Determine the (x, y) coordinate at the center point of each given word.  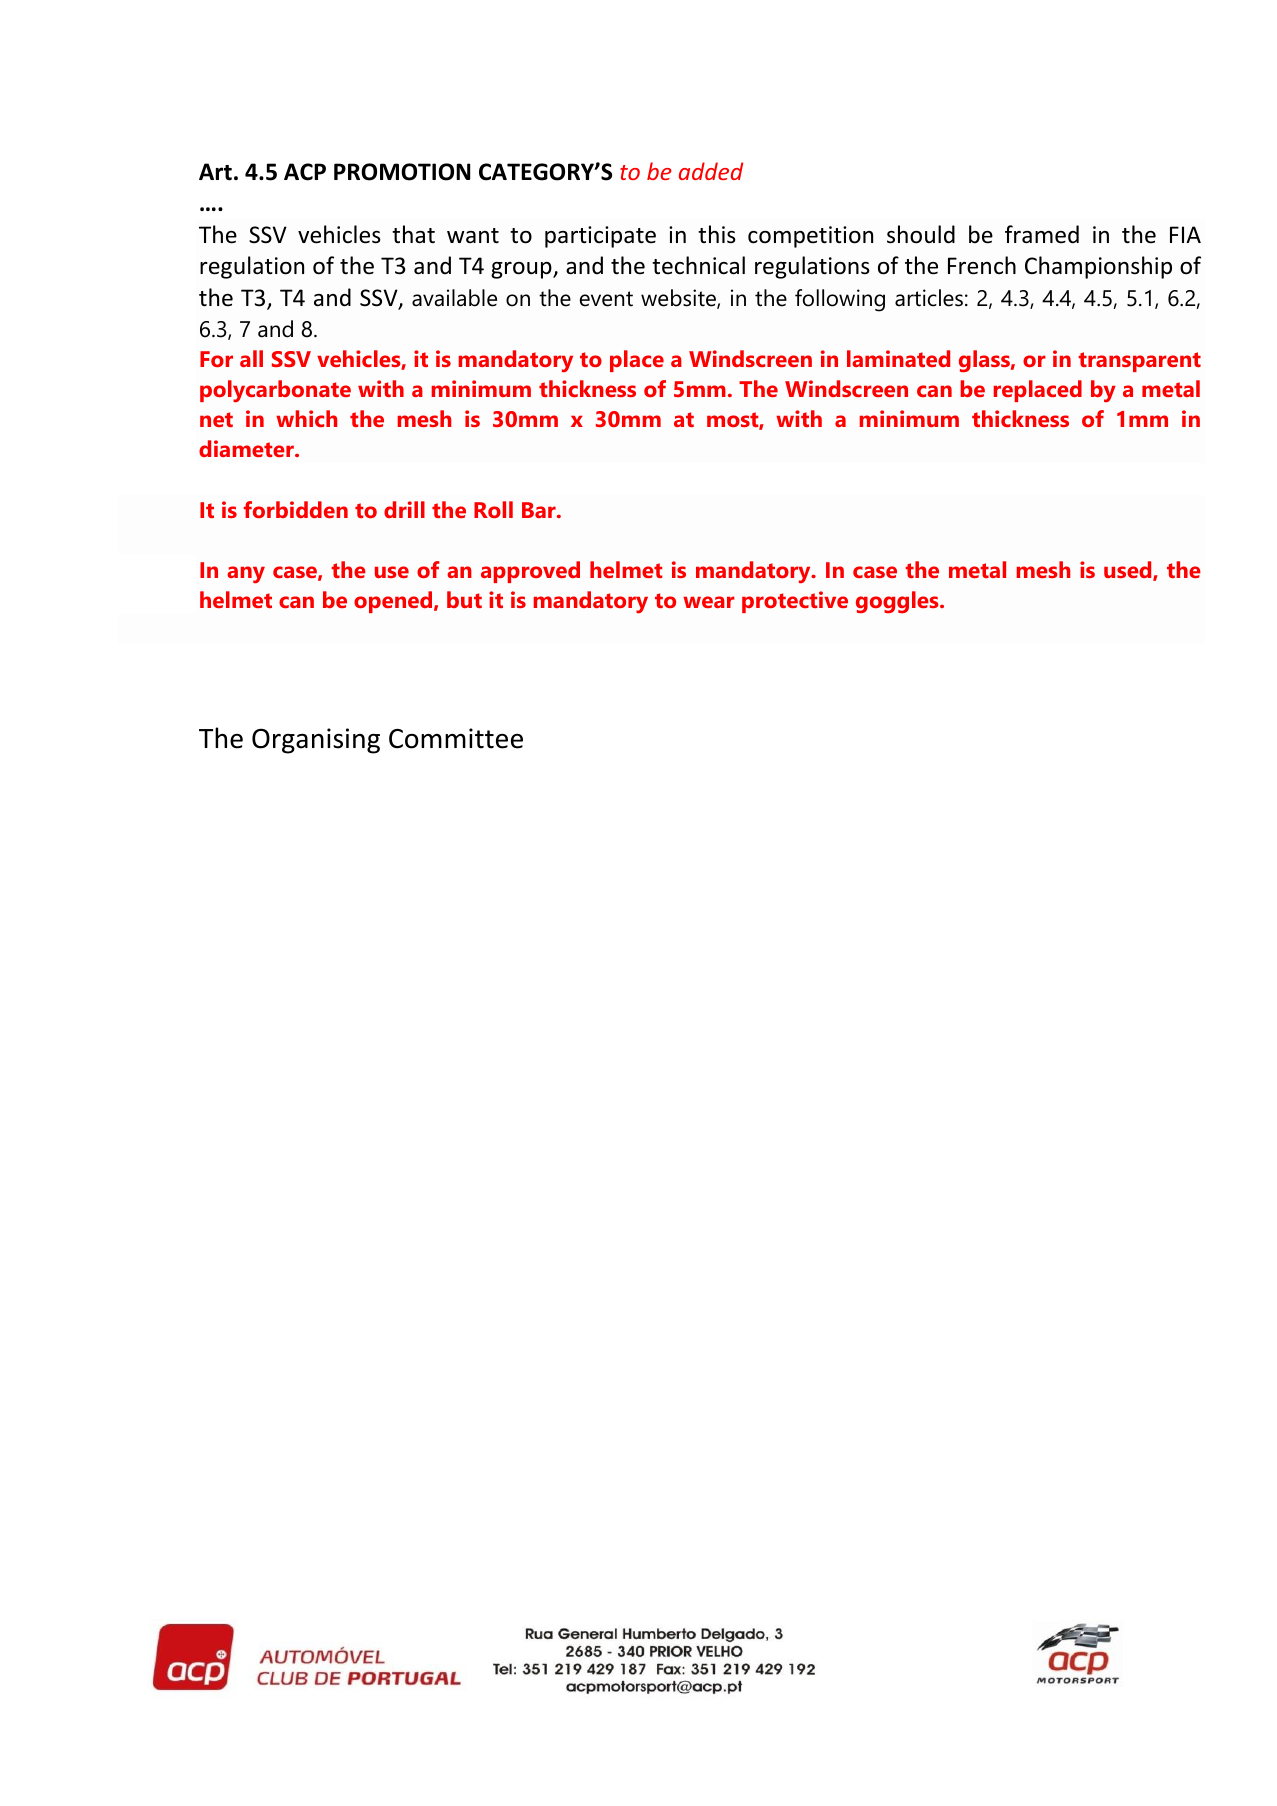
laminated (898, 358)
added (711, 171)
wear (709, 602)
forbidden (296, 509)
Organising (316, 741)
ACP (305, 172)
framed (1042, 234)
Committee (456, 738)
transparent (1139, 362)
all (251, 358)
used (1129, 571)
